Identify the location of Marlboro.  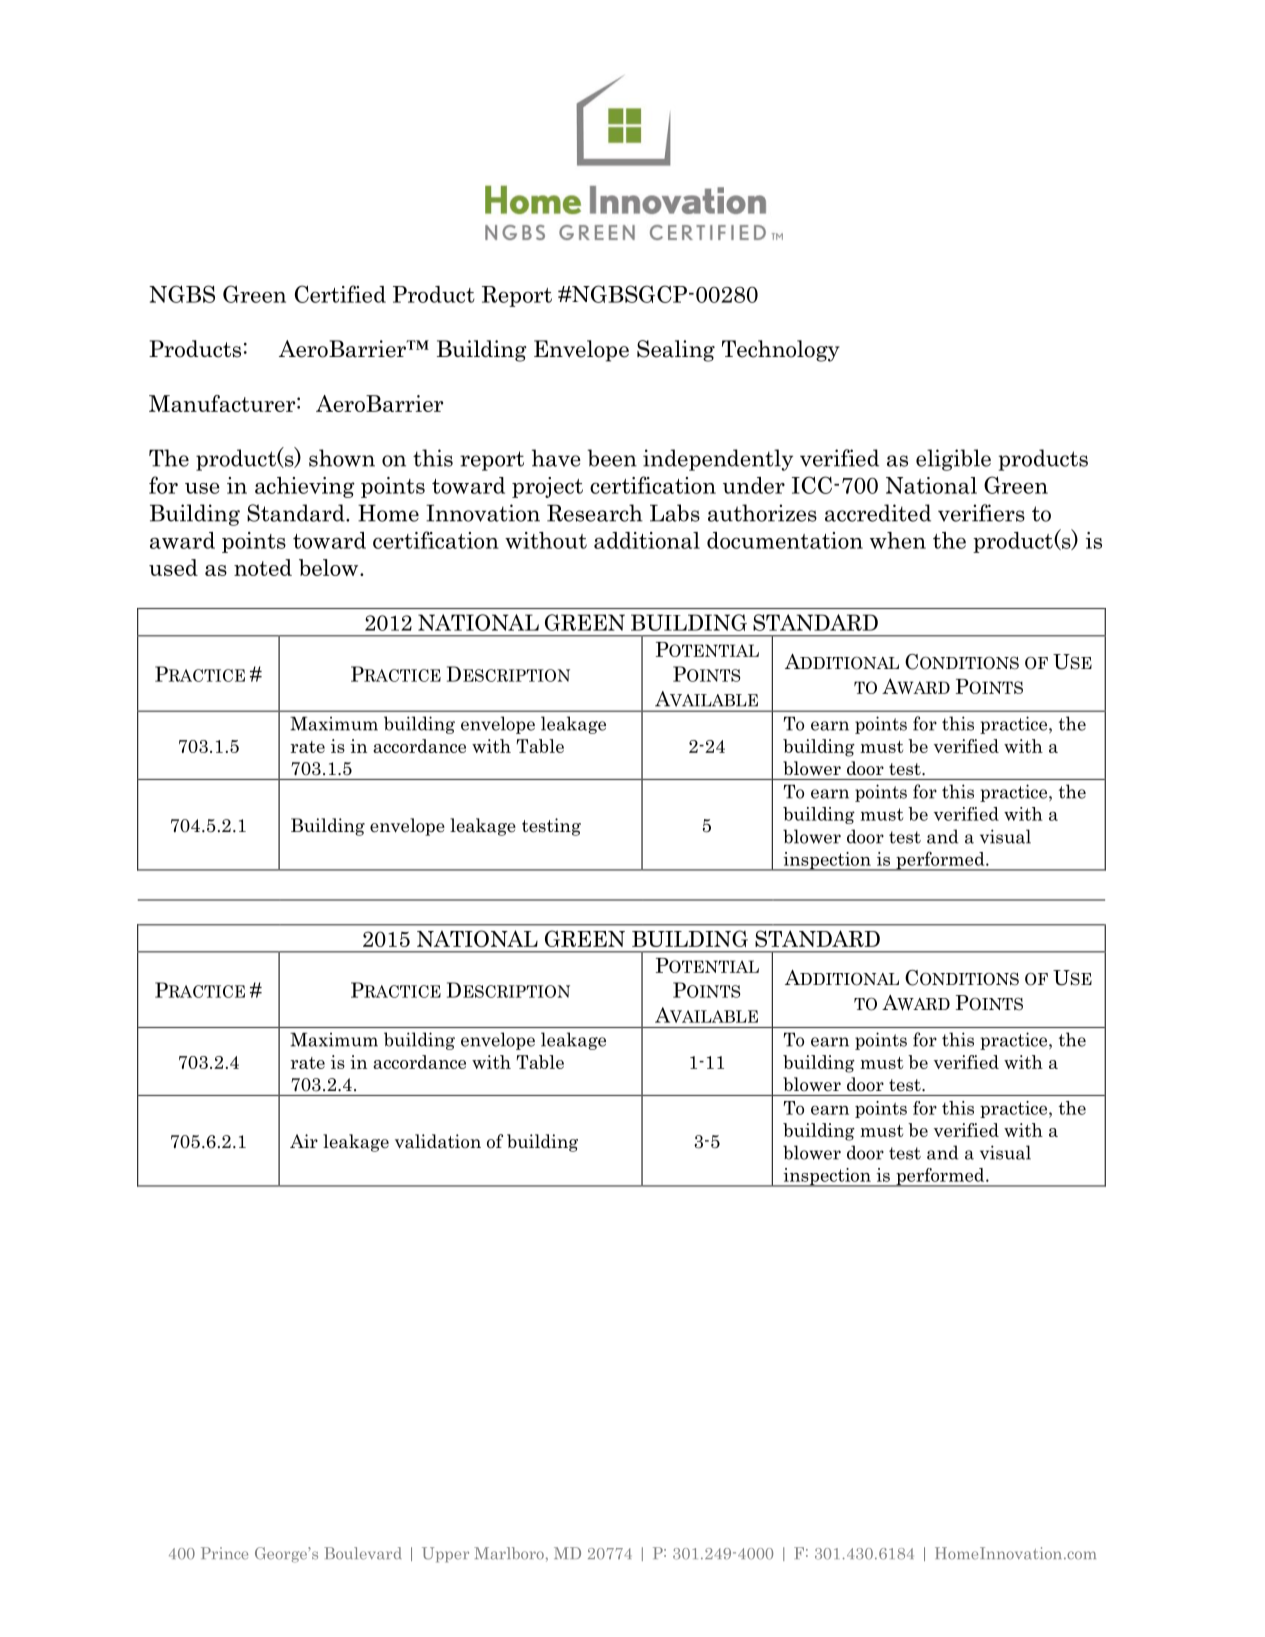
(509, 1553).
